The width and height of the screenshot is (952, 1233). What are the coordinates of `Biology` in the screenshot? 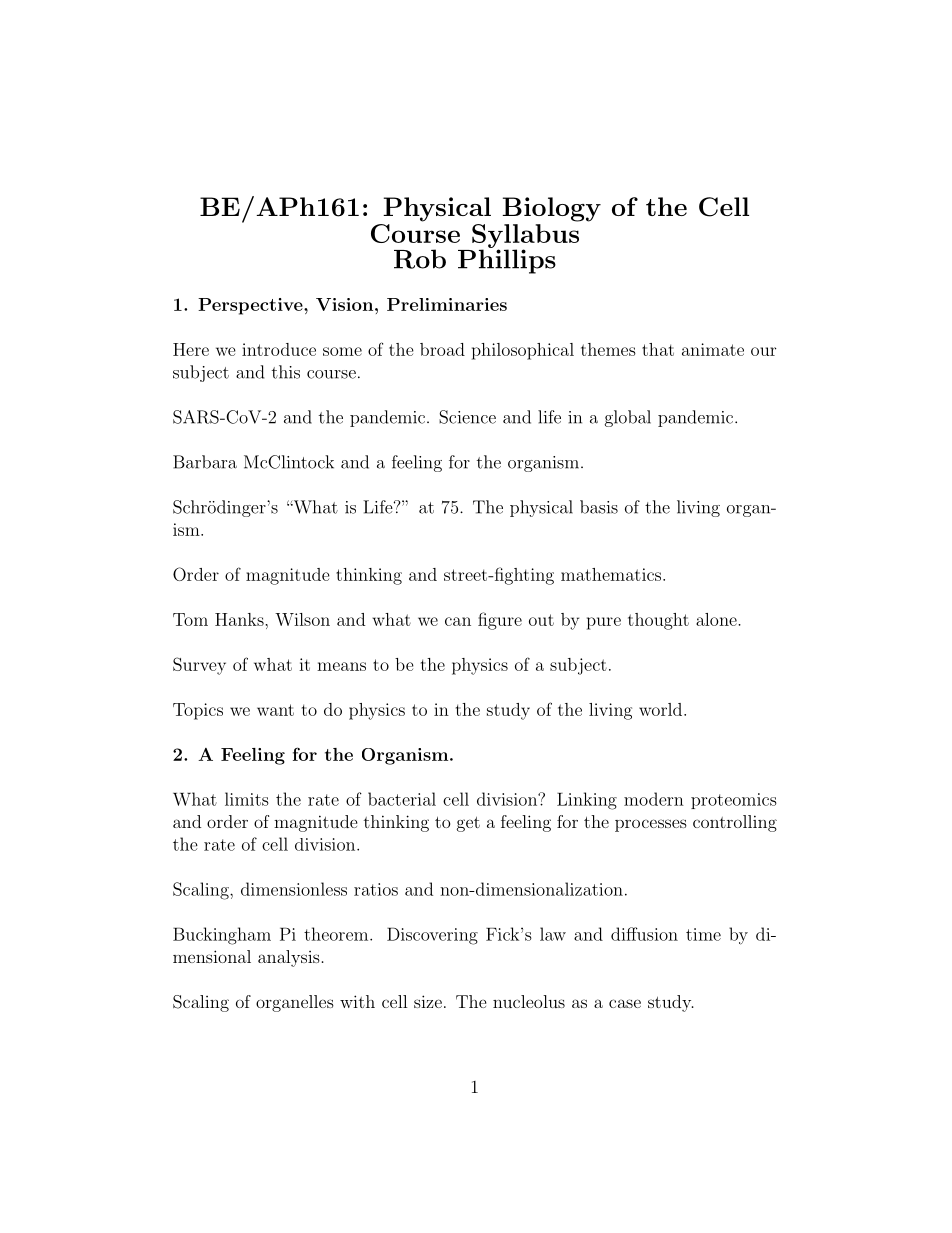 It's located at (551, 209).
